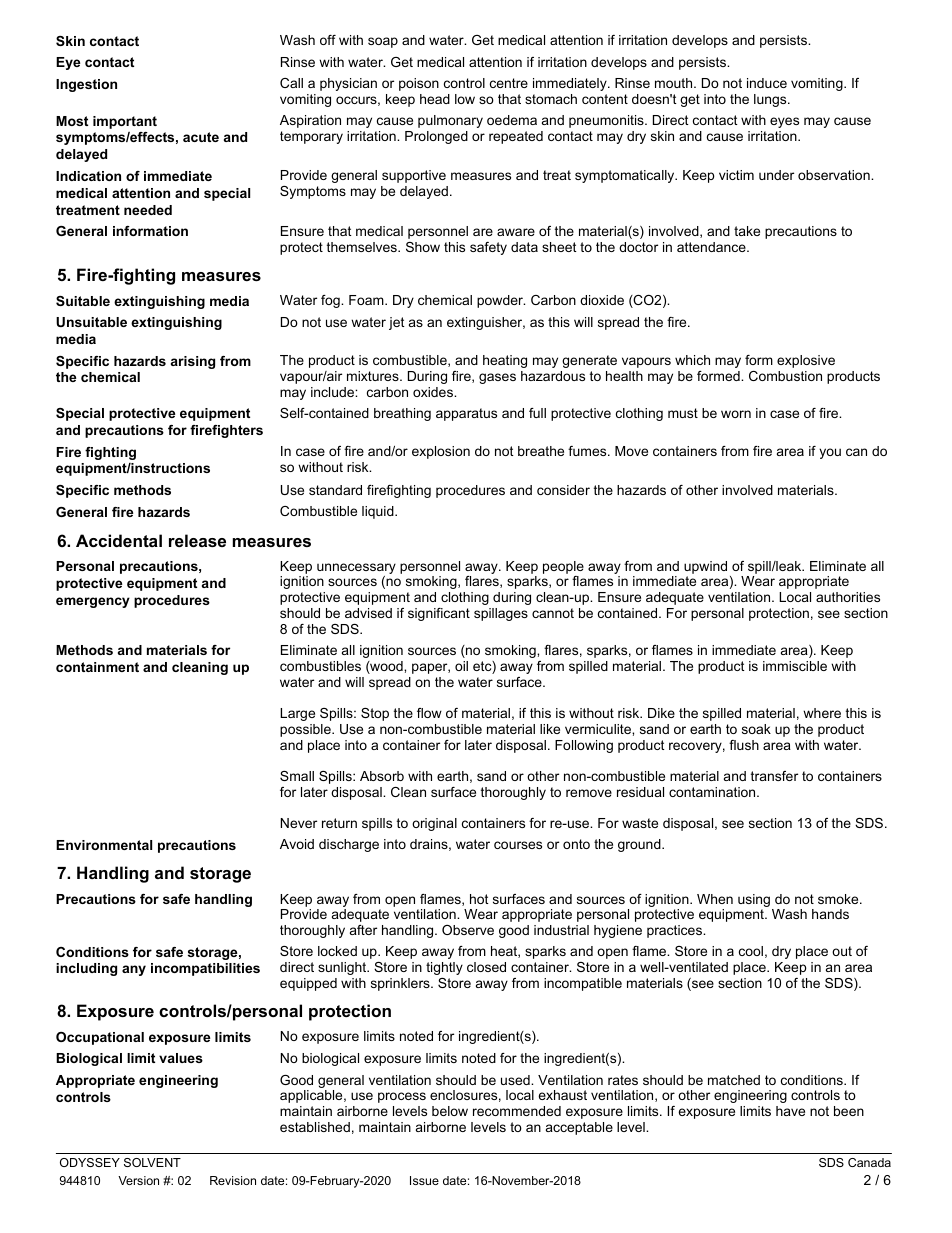 The width and height of the document is (952, 1233). What do you see at coordinates (509, 83) in the document?
I see `centre` at bounding box center [509, 83].
